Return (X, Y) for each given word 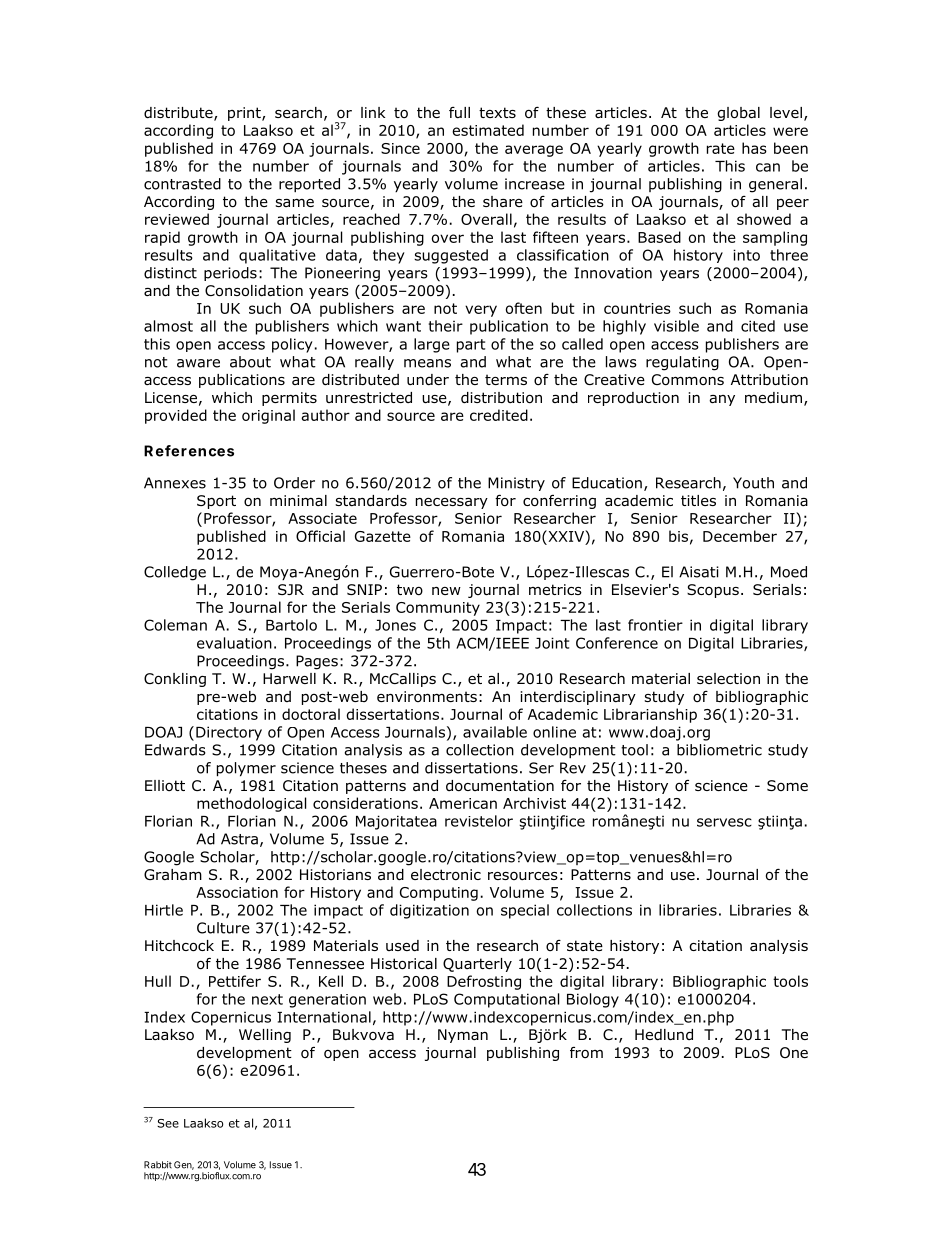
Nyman (463, 1036)
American (463, 803)
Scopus (713, 591)
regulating (682, 363)
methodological (251, 804)
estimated (488, 130)
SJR (291, 589)
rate (721, 148)
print (245, 114)
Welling (265, 1036)
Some (787, 785)
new (446, 591)
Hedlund (664, 1035)
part (471, 346)
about (250, 362)
